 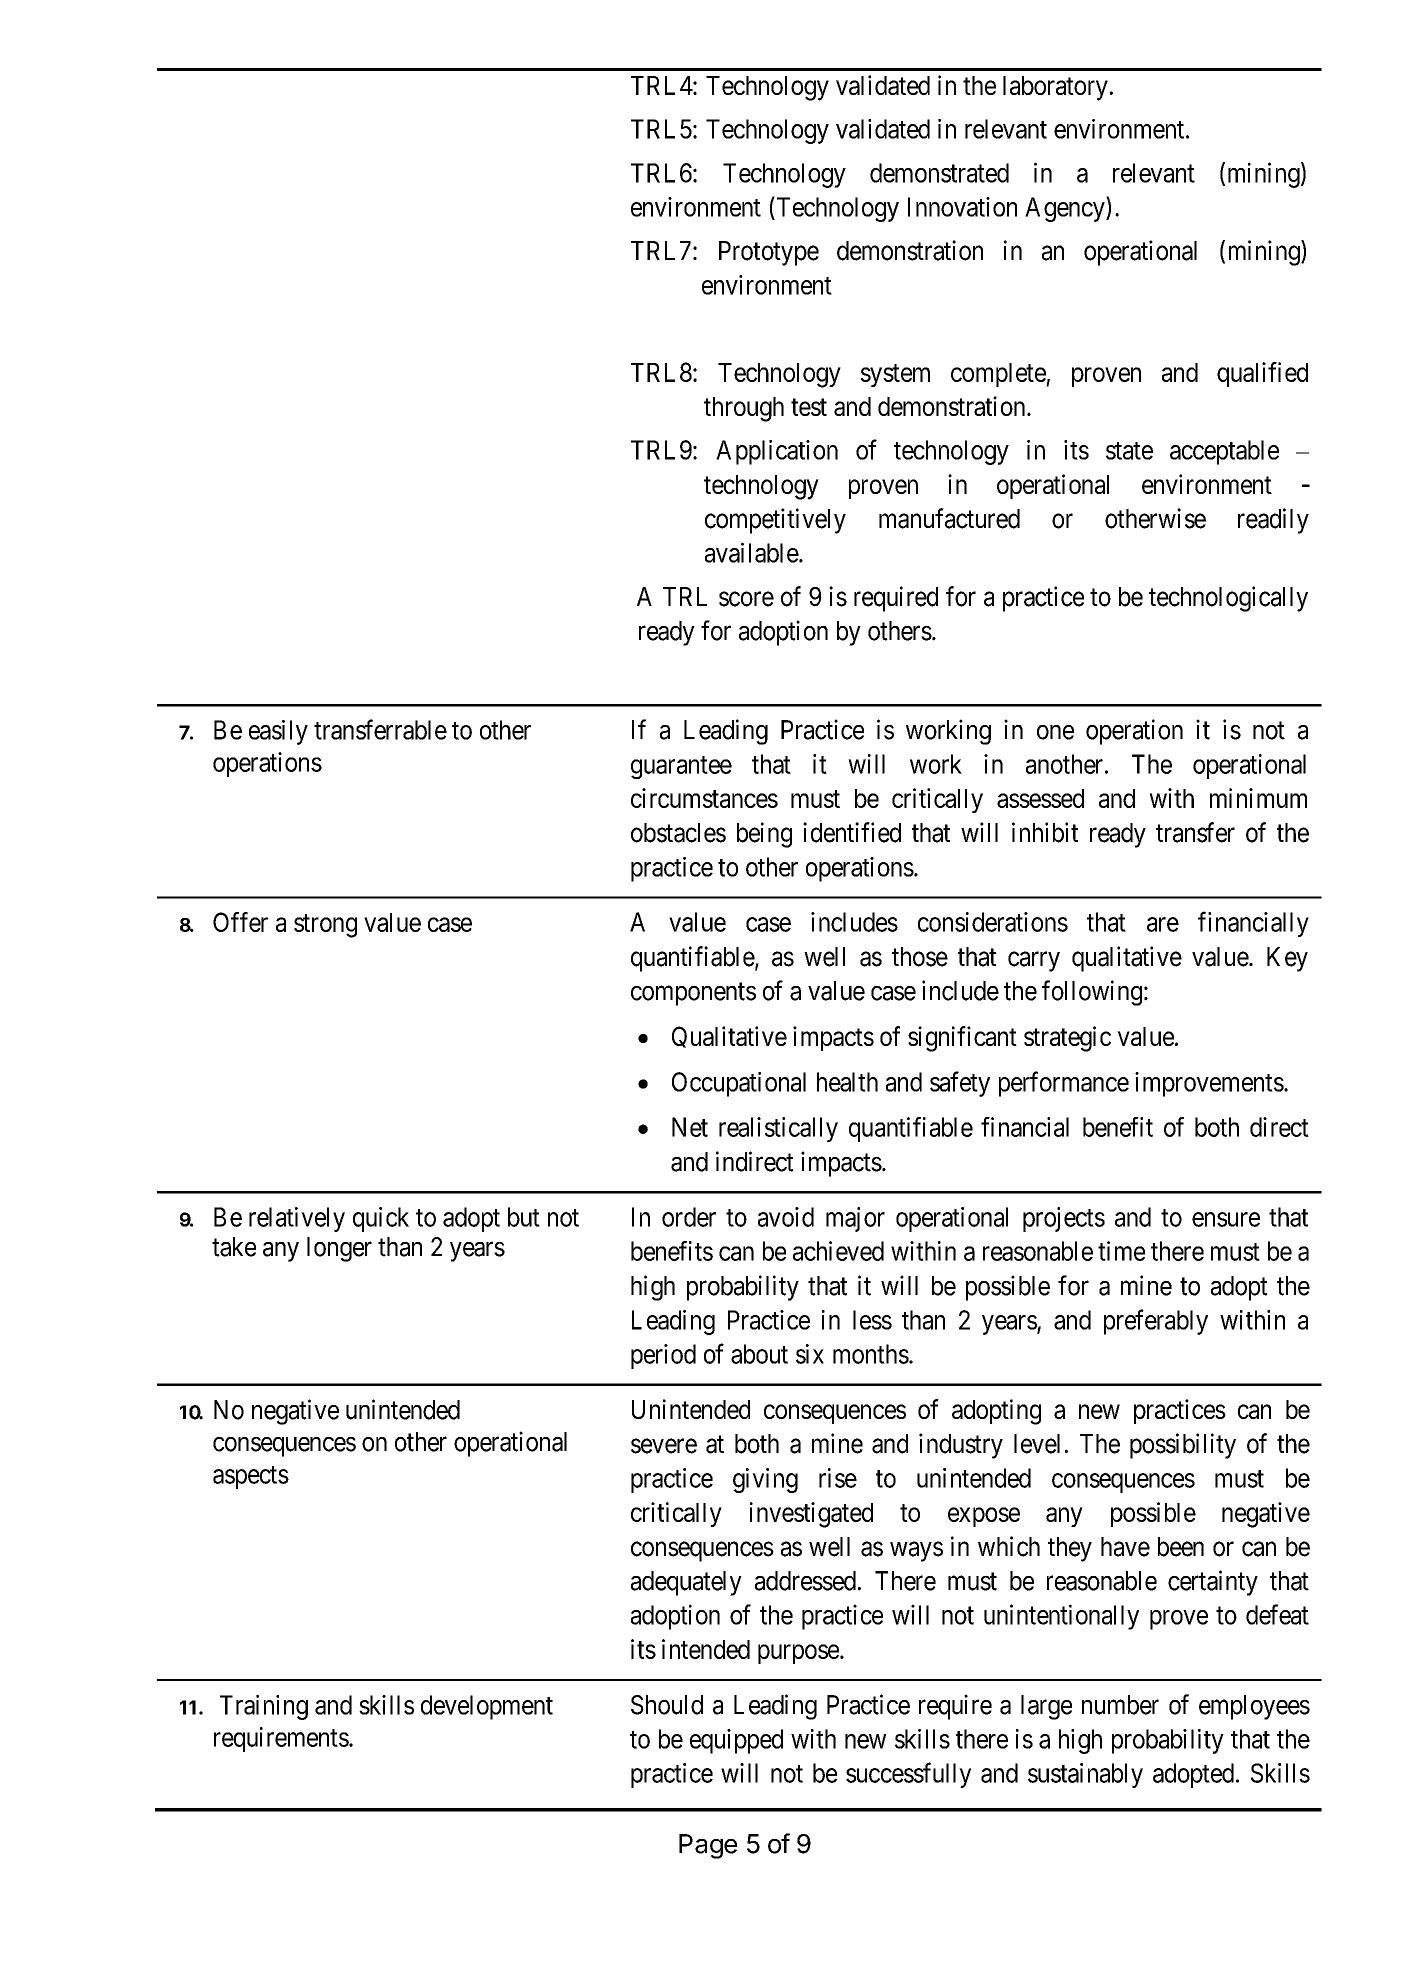 I want to click on performance, so click(x=1064, y=1084).
